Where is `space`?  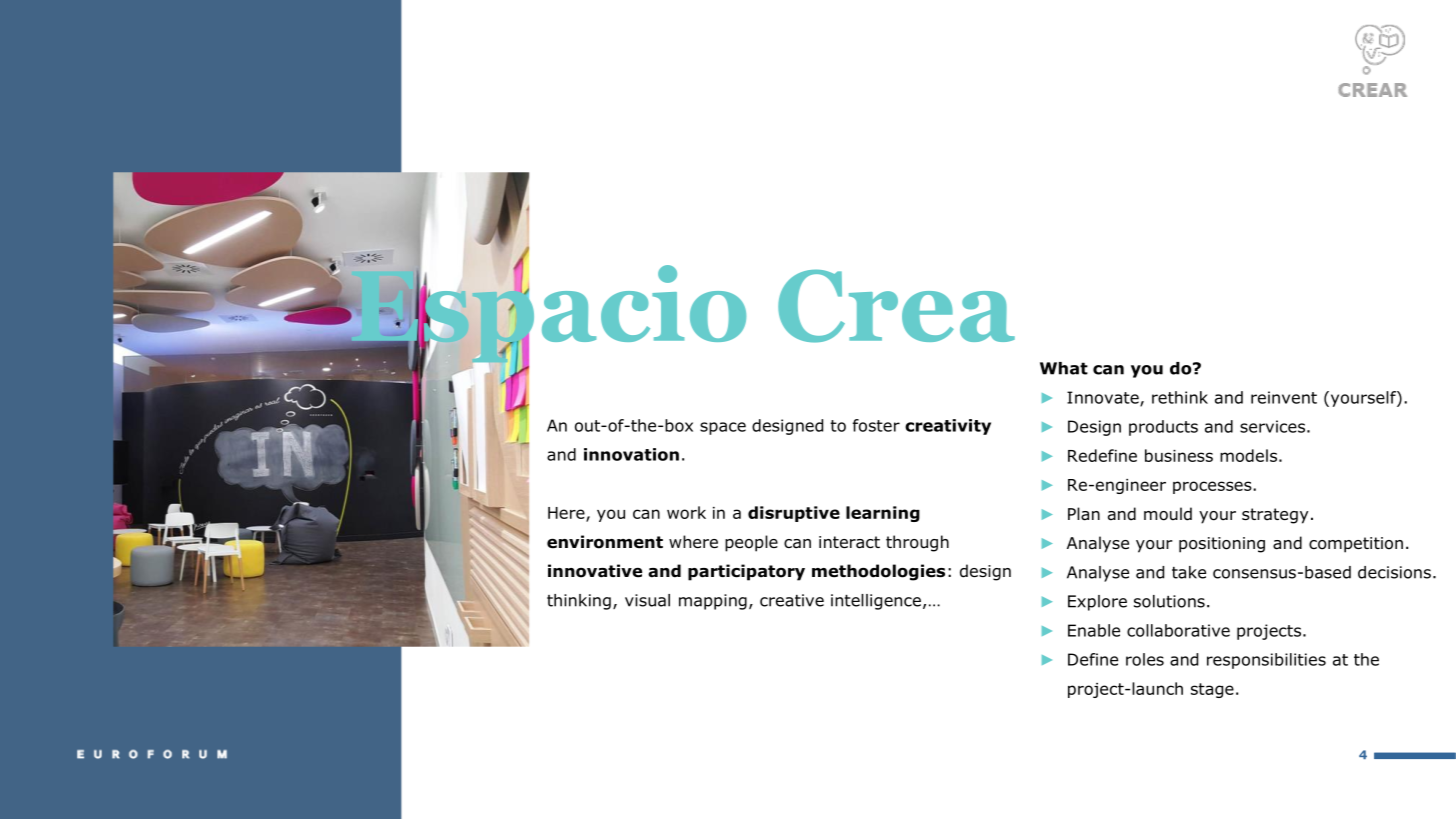 space is located at coordinates (723, 428).
